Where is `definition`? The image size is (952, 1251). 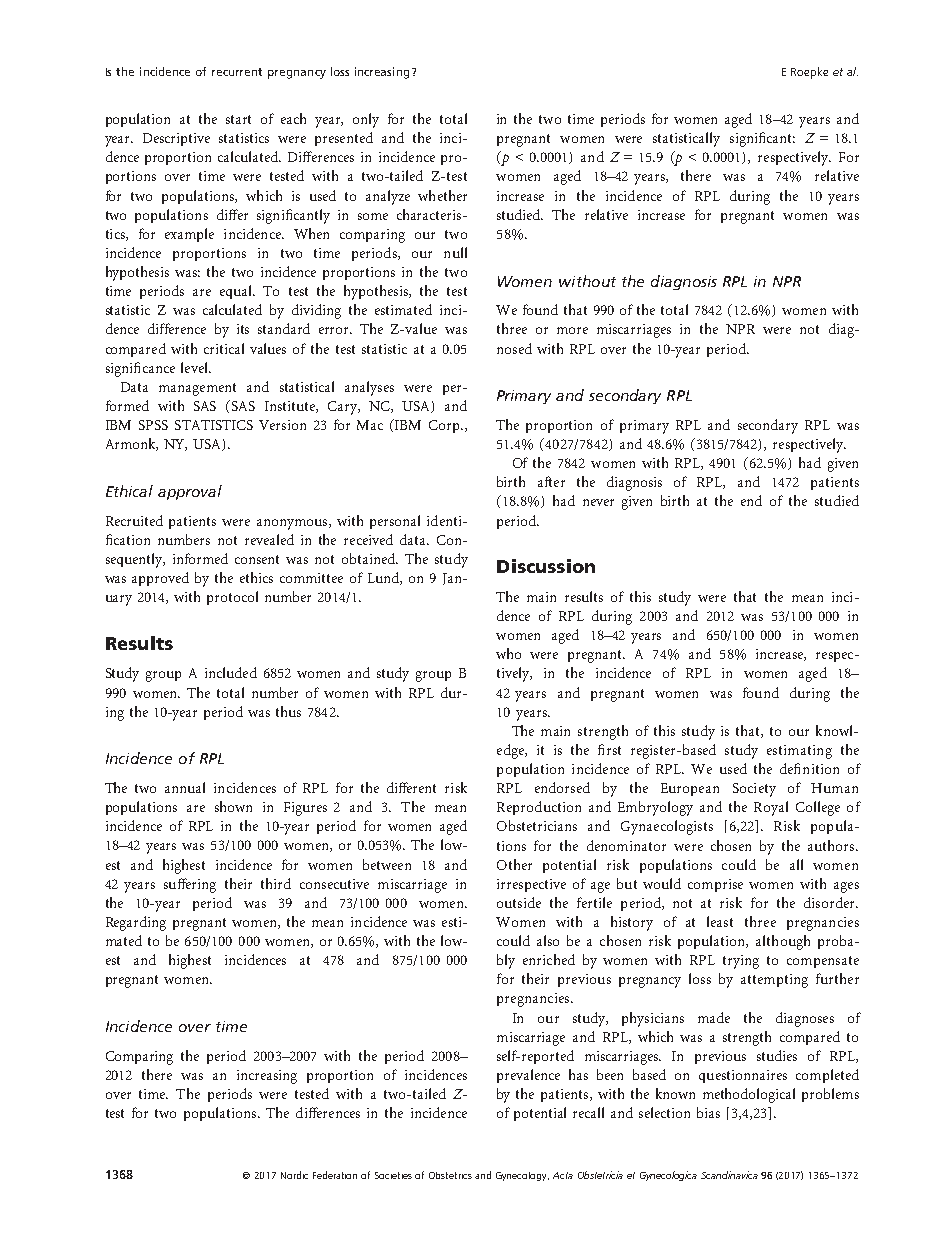 definition is located at coordinates (809, 768).
